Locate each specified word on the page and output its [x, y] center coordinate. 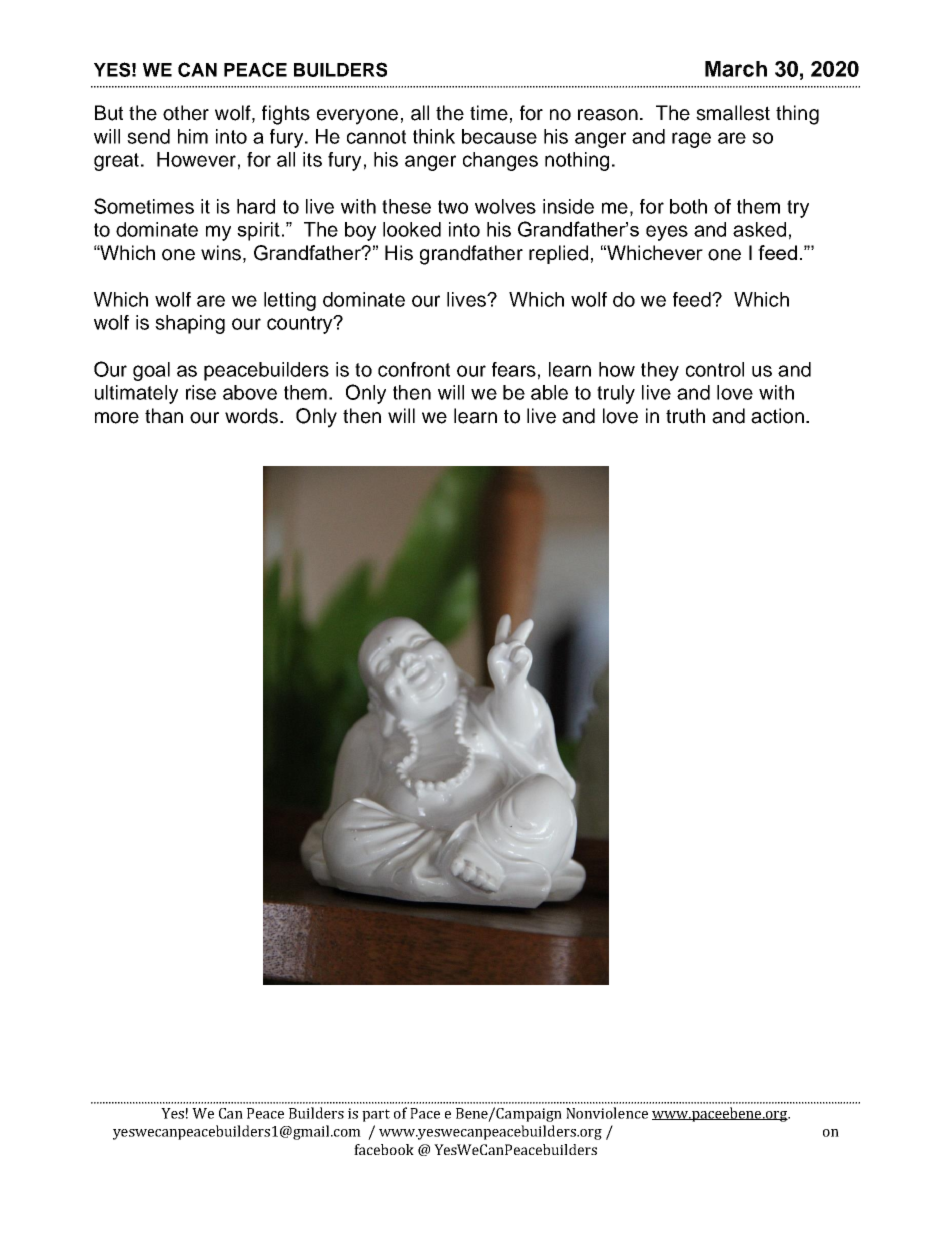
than [164, 416]
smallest [733, 113]
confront [414, 369]
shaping [190, 324]
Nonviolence [607, 1113]
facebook [384, 1149]
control [715, 369]
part [376, 1115]
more [117, 418]
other [186, 113]
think [434, 136]
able [549, 392]
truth [685, 416]
